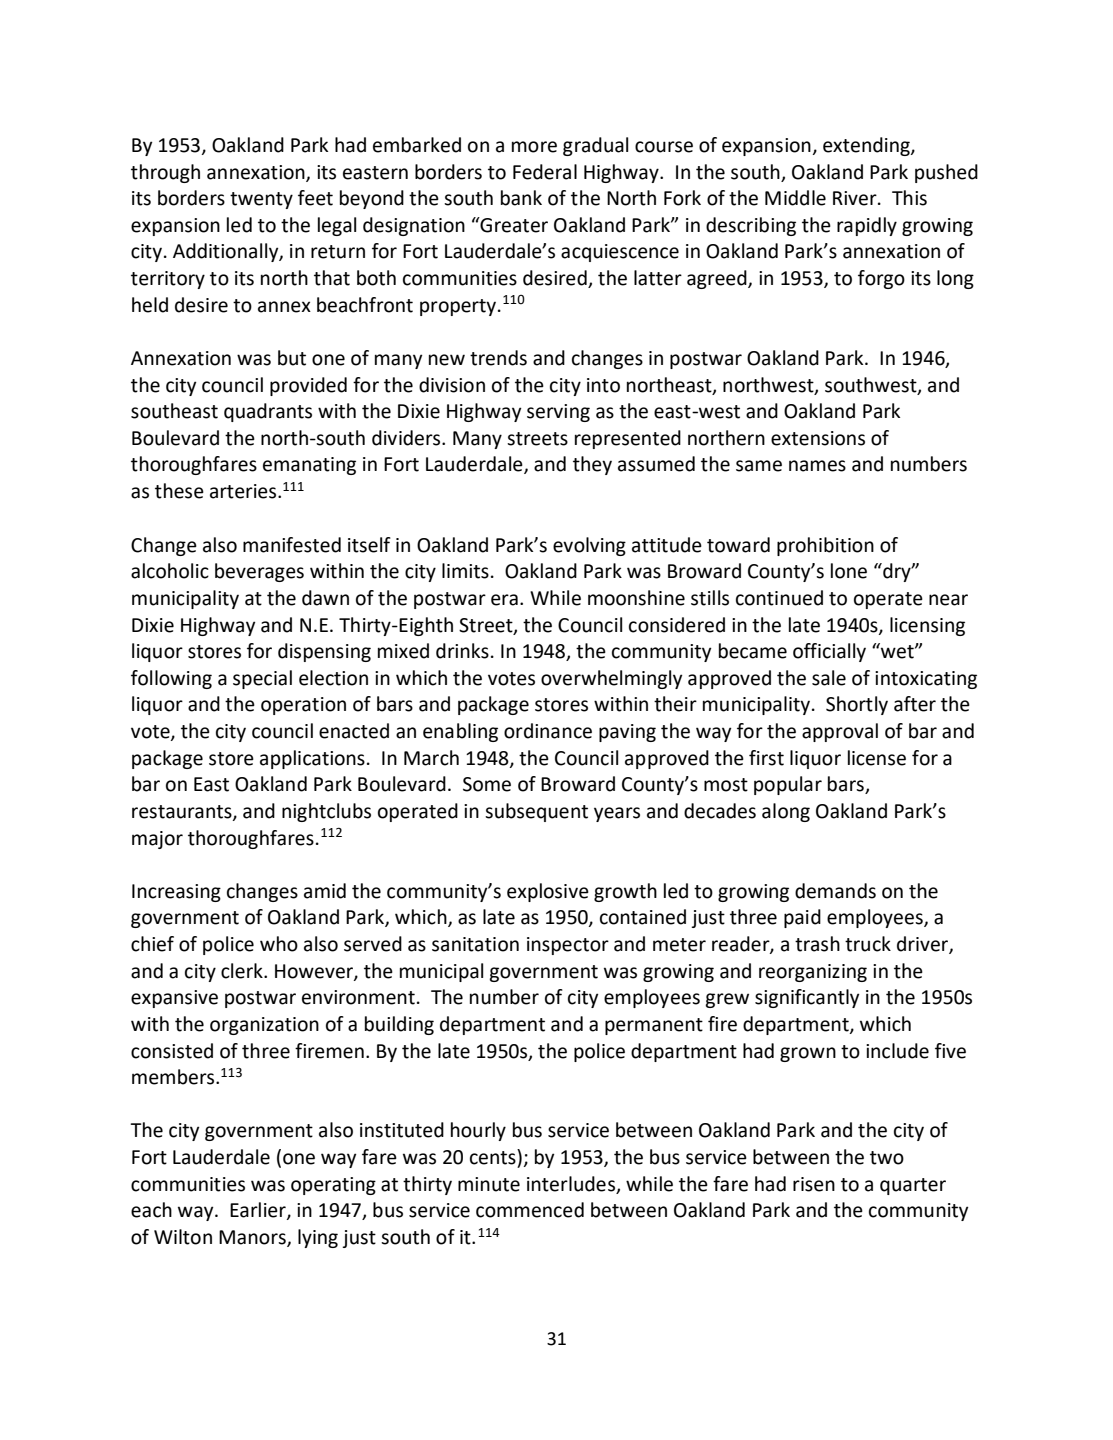 This document has width=1113, height=1440. I want to click on special, so click(262, 679).
